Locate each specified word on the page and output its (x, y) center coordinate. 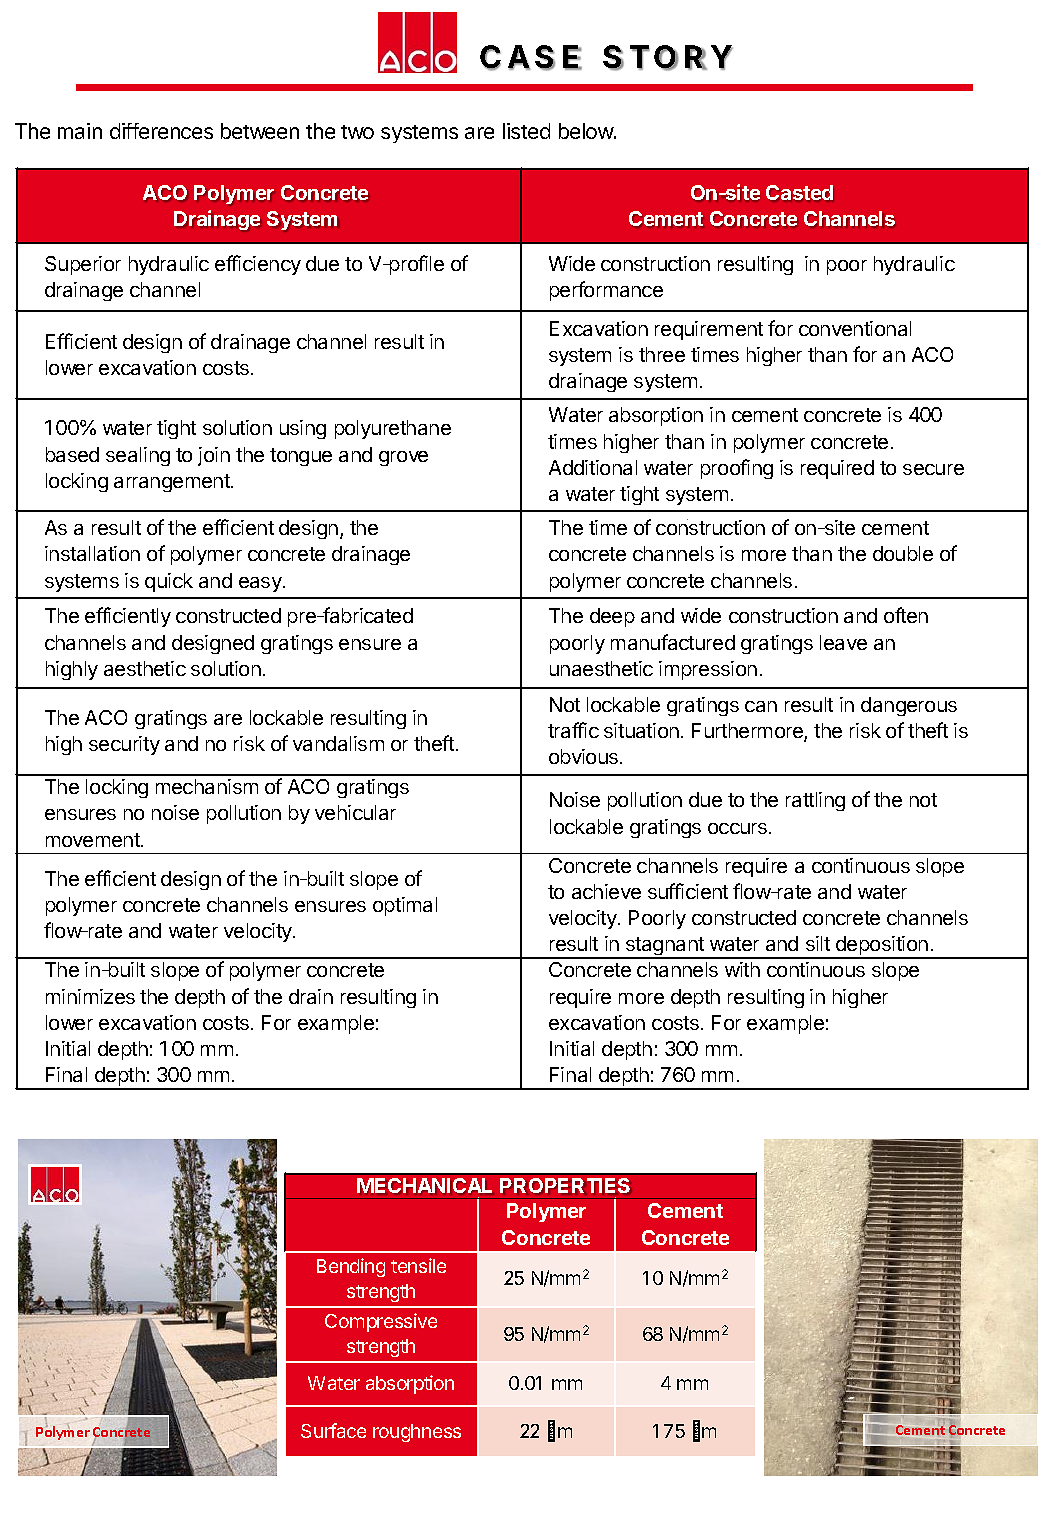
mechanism (207, 786)
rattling (815, 801)
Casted (799, 192)
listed (526, 131)
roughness (417, 1433)
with (742, 969)
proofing (737, 469)
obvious (585, 756)
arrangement (173, 483)
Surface (333, 1430)
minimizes (90, 996)
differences (161, 131)
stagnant (665, 948)
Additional (593, 467)
